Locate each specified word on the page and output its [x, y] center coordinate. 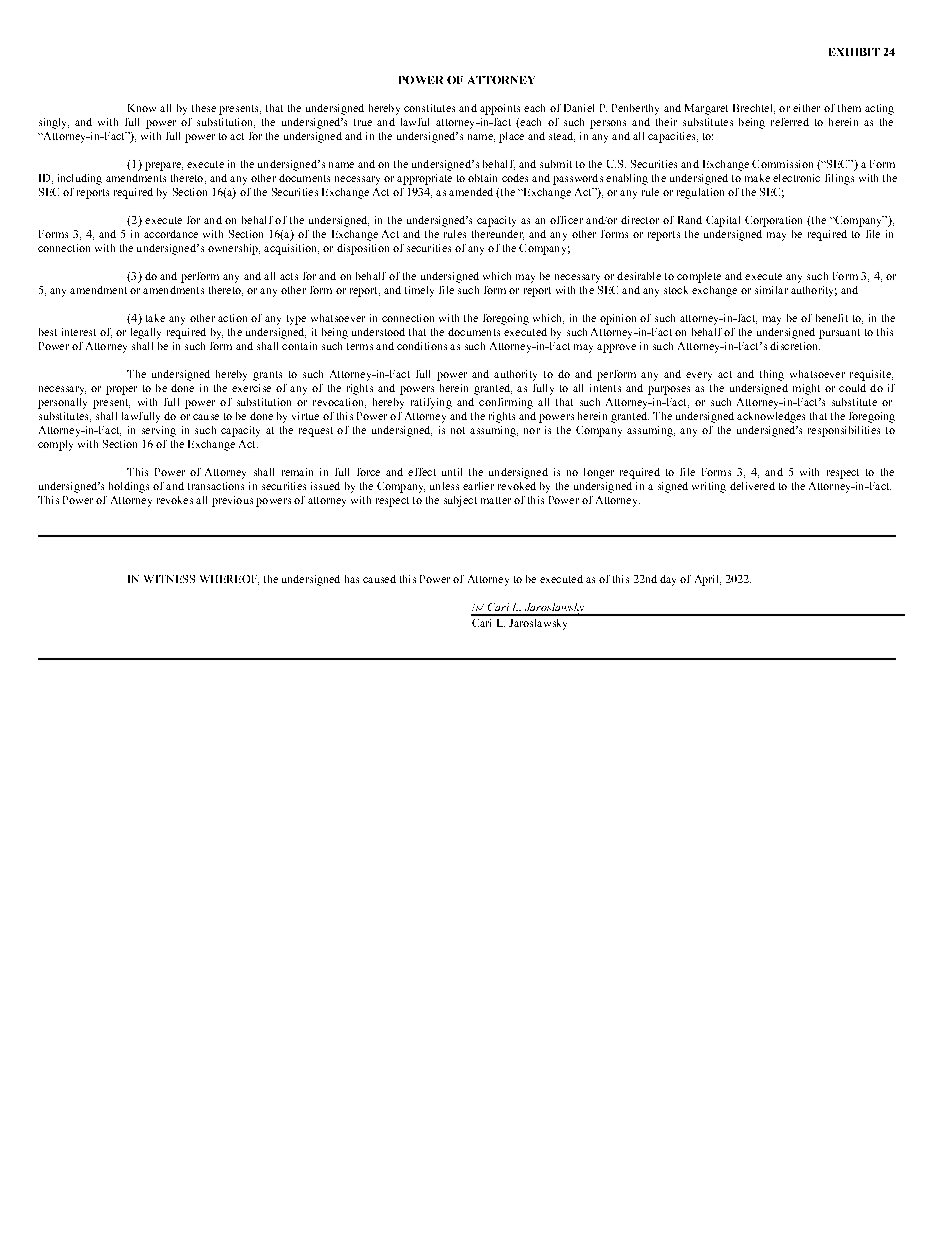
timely [419, 291]
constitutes [429, 108]
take [155, 318]
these [204, 108]
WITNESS [169, 579]
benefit [832, 318]
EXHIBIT [854, 52]
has [352, 579]
